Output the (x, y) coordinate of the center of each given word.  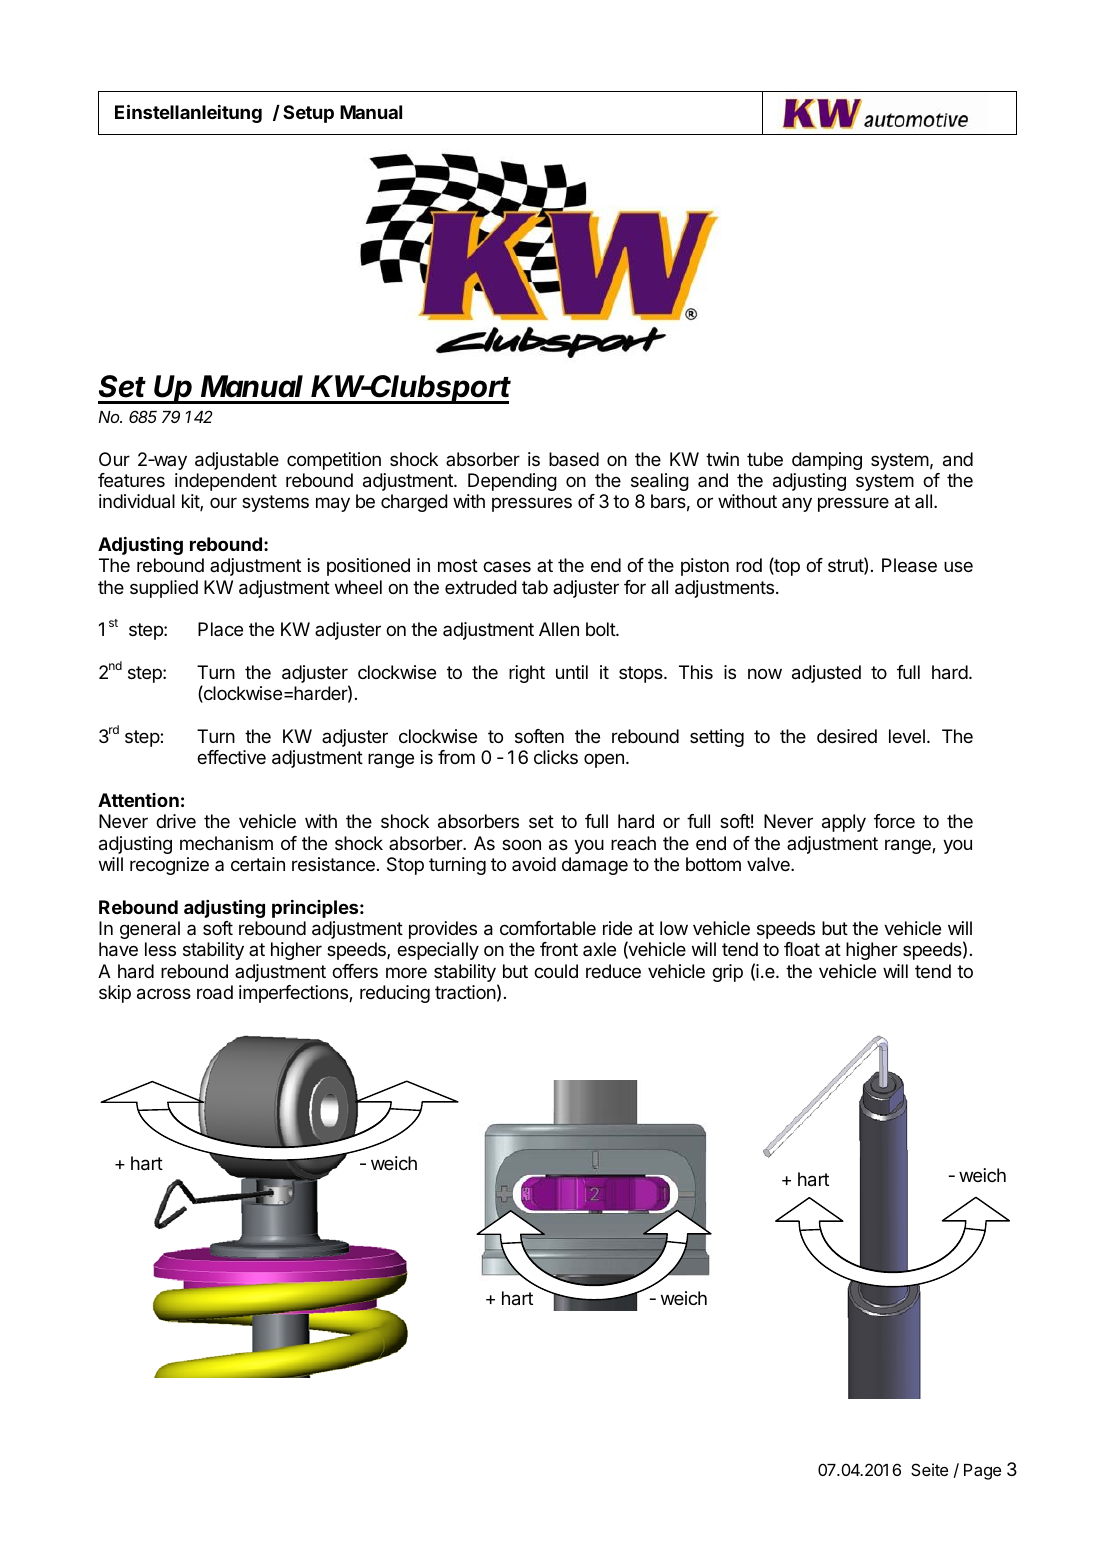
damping (827, 461)
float (802, 949)
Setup (308, 114)
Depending (512, 482)
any (797, 504)
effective (231, 757)
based (574, 459)
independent (226, 482)
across (164, 994)
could (556, 971)
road (215, 992)
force (894, 821)
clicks (556, 757)
